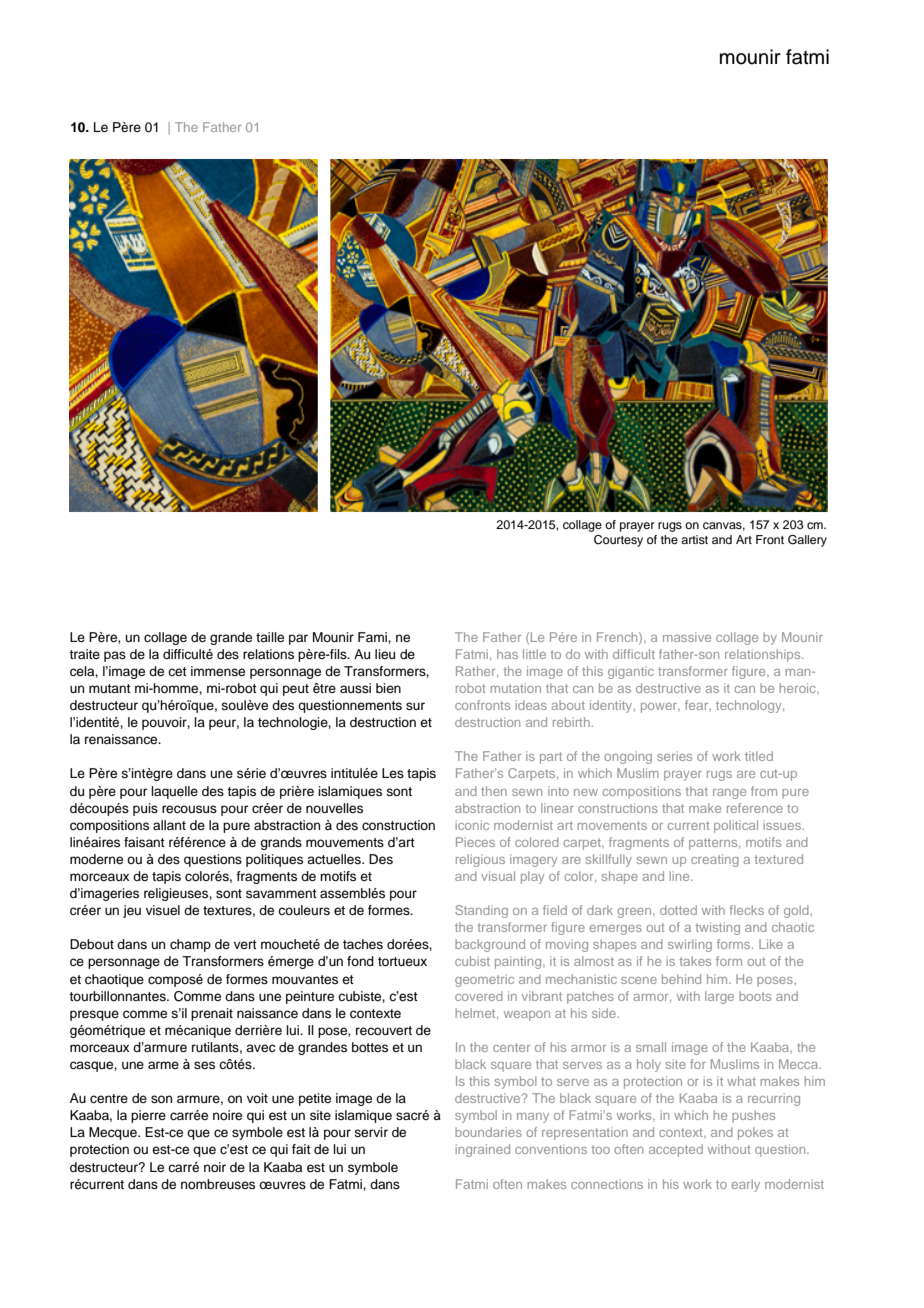  Describe the element at coordinates (190, 945) in the screenshot. I see `champ` at that location.
